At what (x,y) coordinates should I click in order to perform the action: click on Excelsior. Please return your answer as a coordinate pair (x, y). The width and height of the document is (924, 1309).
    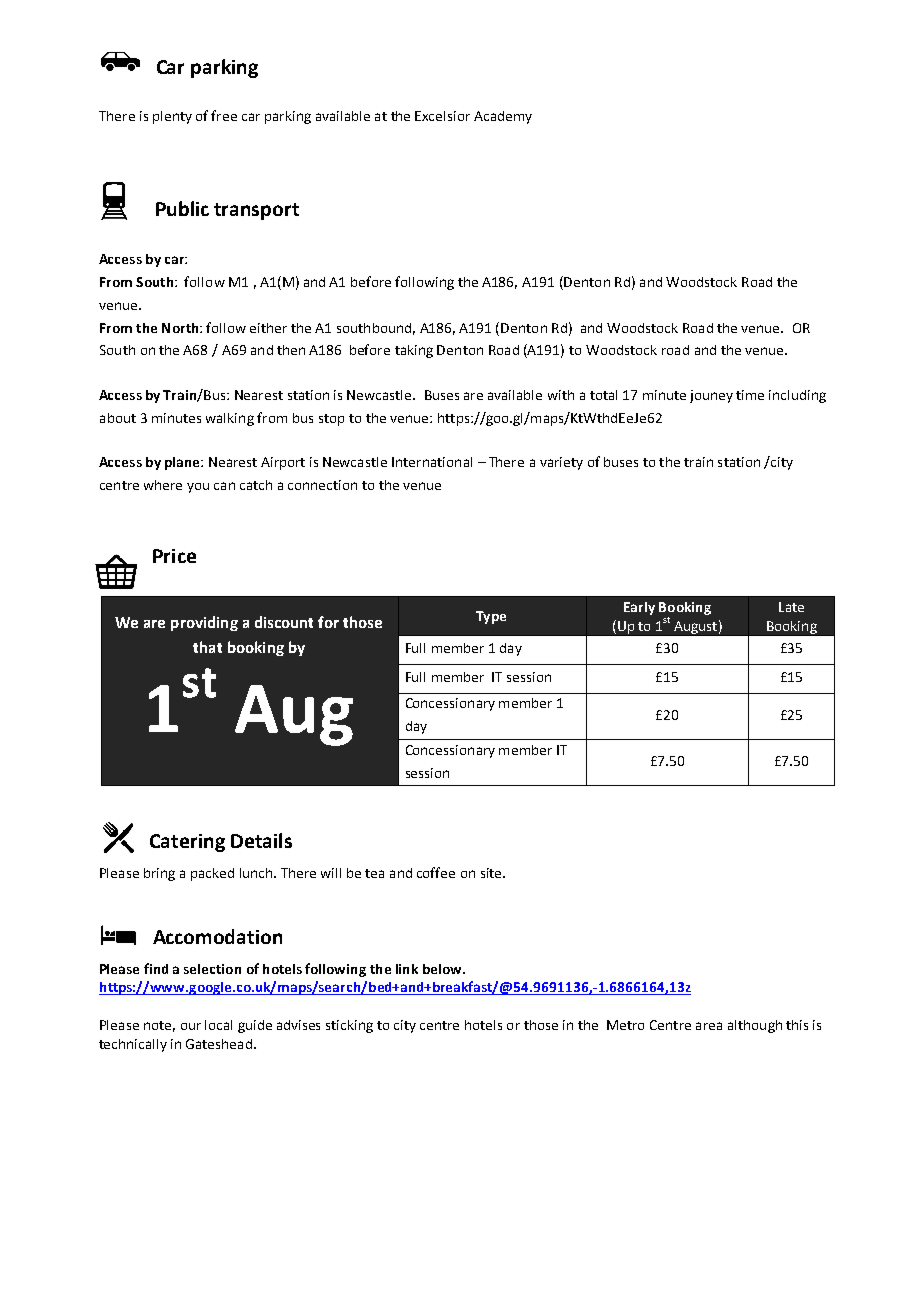
    Looking at the image, I should click on (442, 116).
